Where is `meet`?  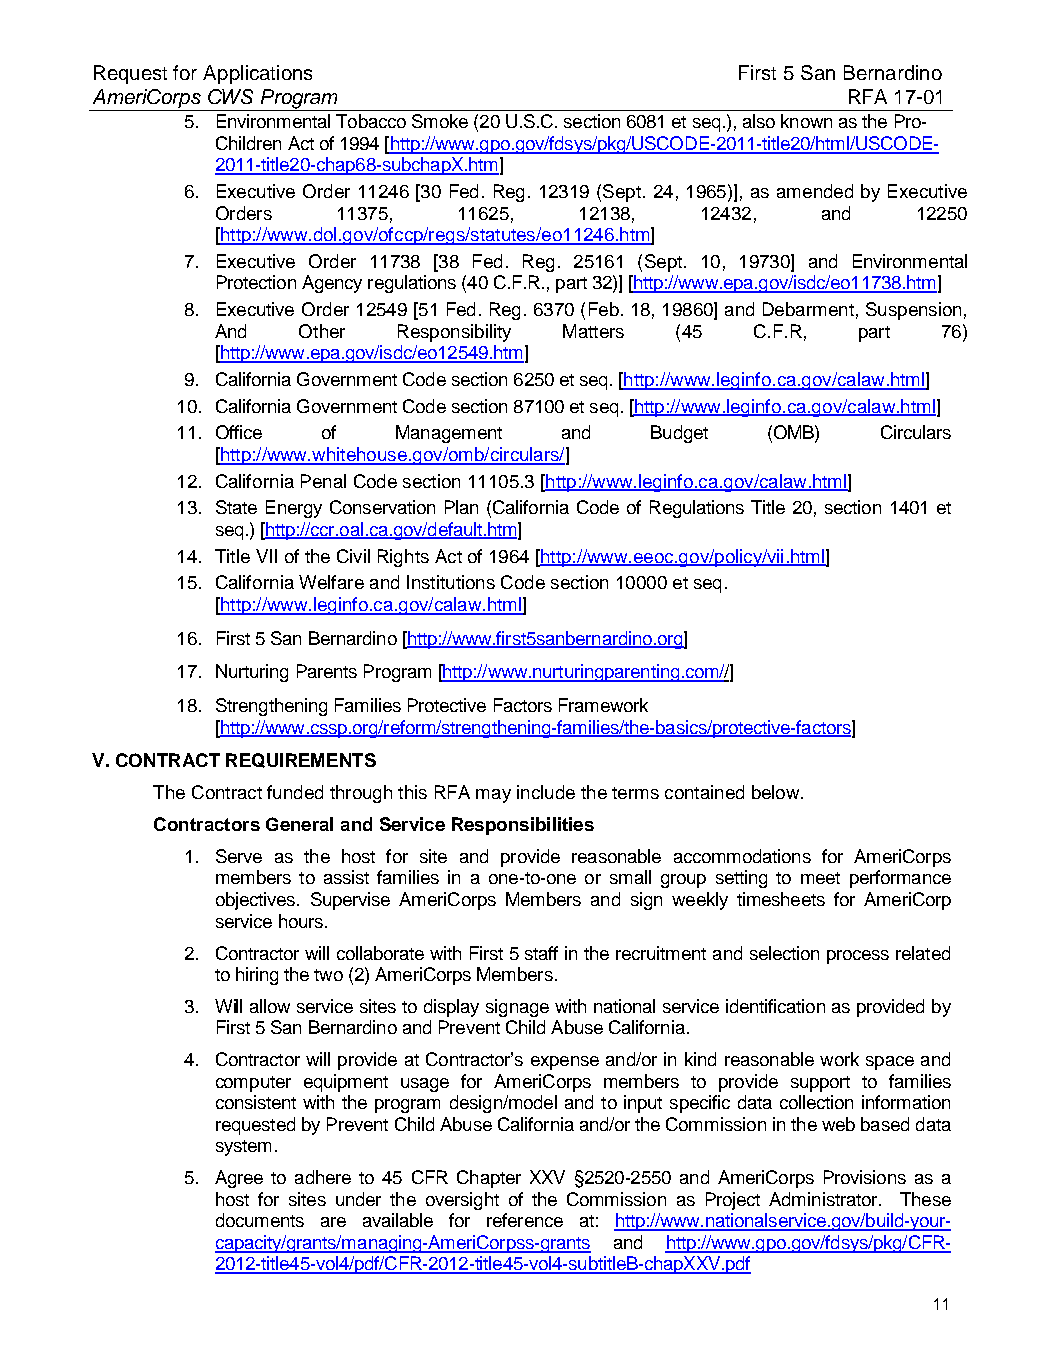 meet is located at coordinates (820, 878).
